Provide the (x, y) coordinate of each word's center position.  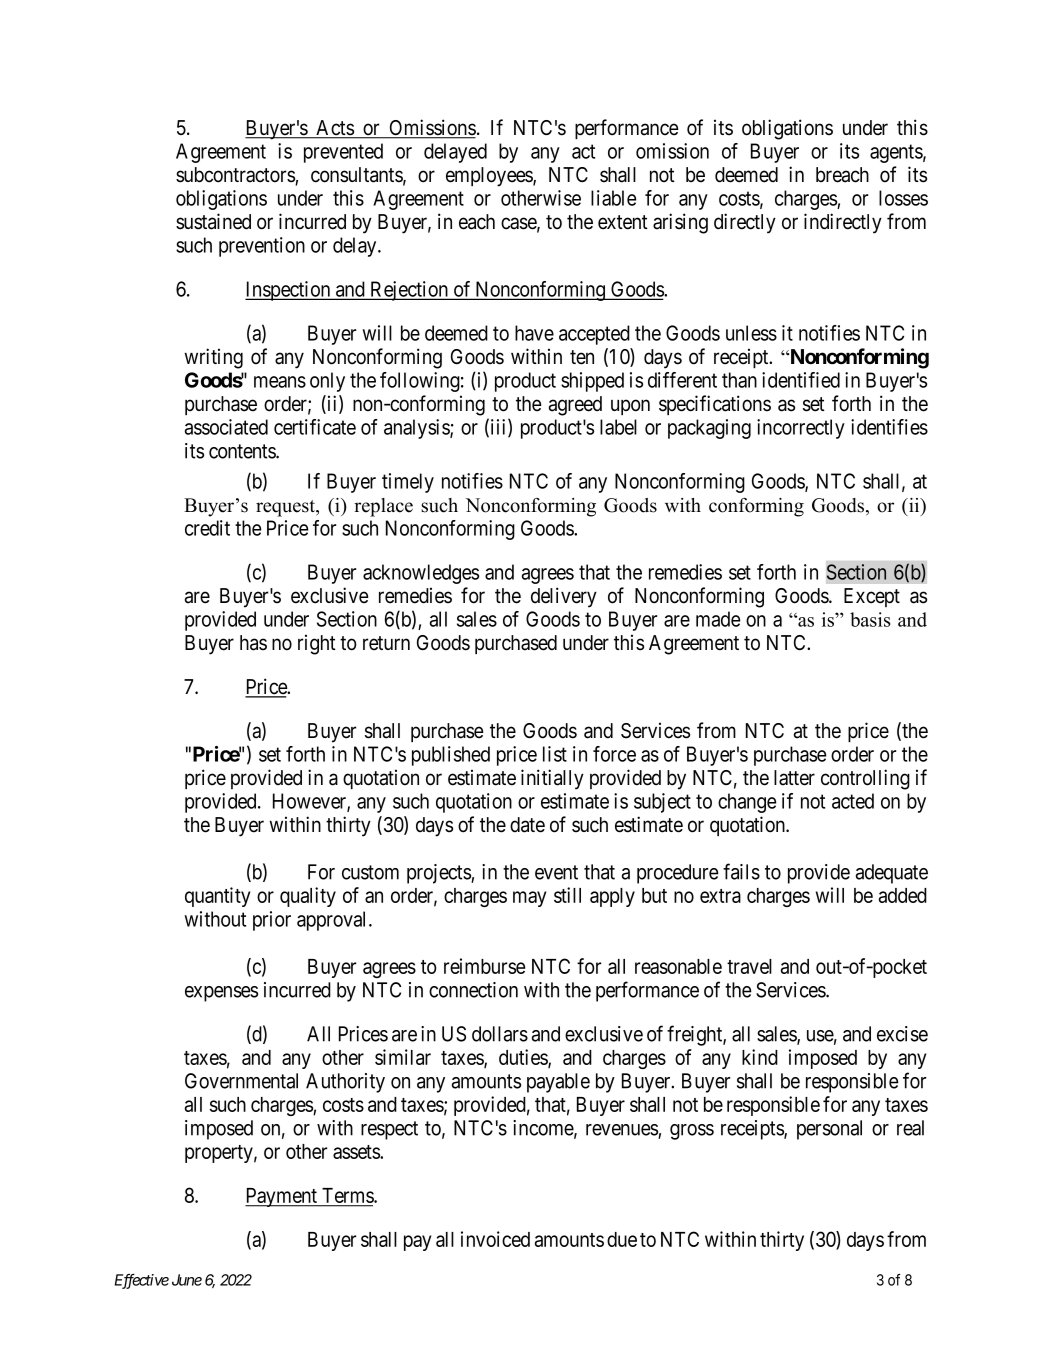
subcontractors (236, 176)
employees (490, 177)
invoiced (495, 1239)
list (555, 754)
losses (903, 198)
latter (794, 778)
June (187, 1280)
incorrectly (801, 429)
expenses (221, 994)
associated (226, 427)
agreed (575, 406)
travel (749, 966)
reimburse (484, 966)
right (317, 644)
